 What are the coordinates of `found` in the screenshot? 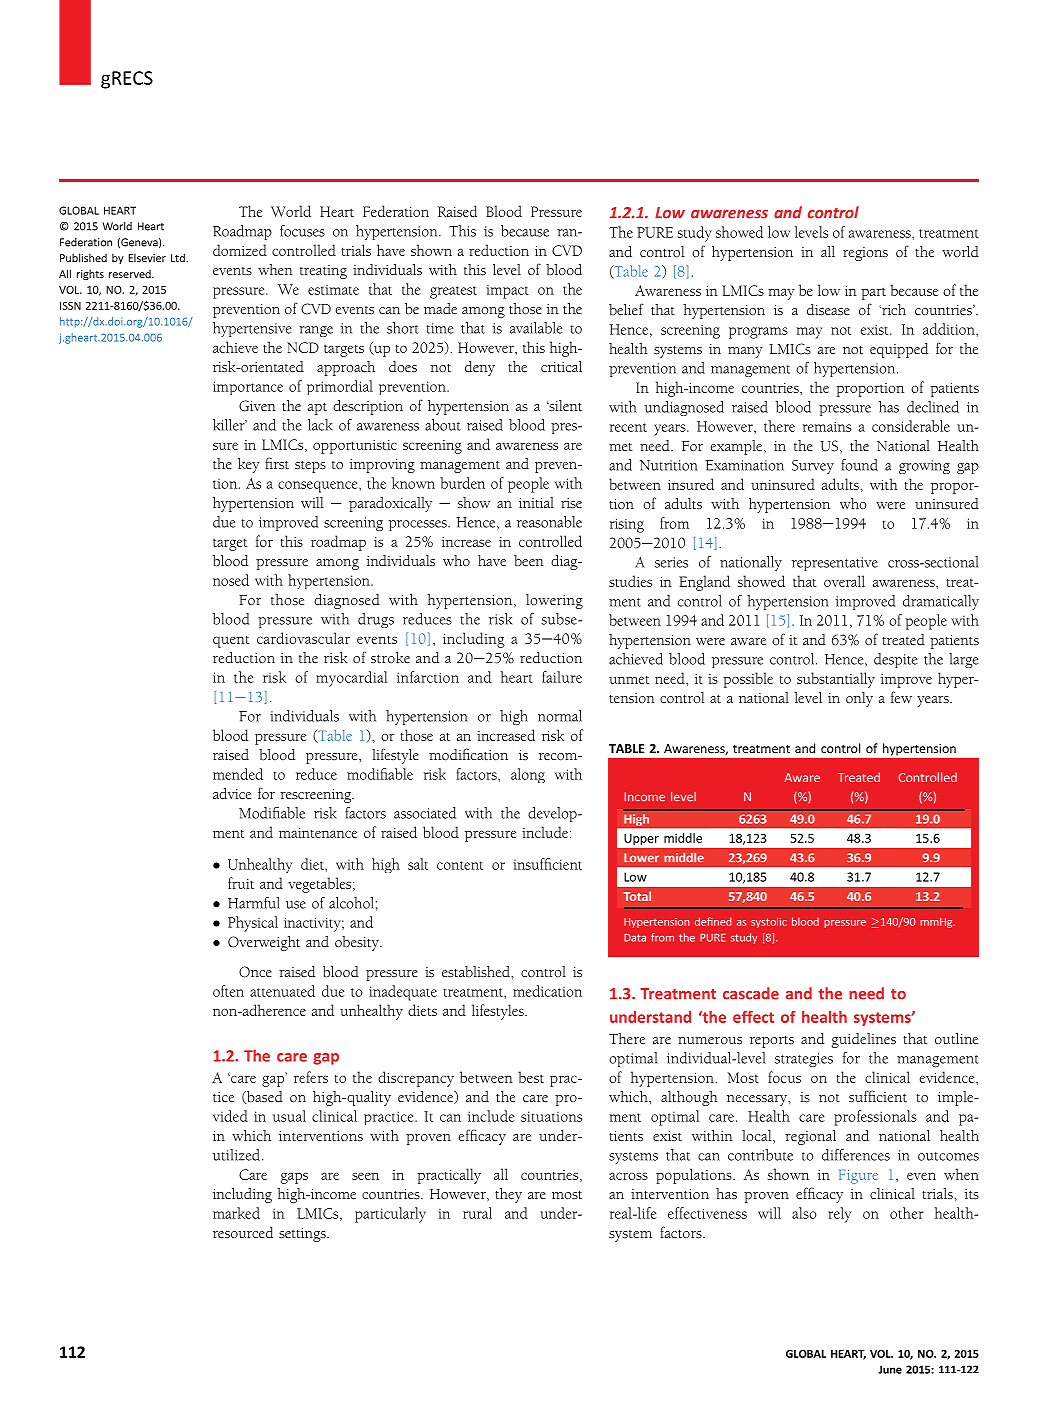 It's located at (859, 465).
